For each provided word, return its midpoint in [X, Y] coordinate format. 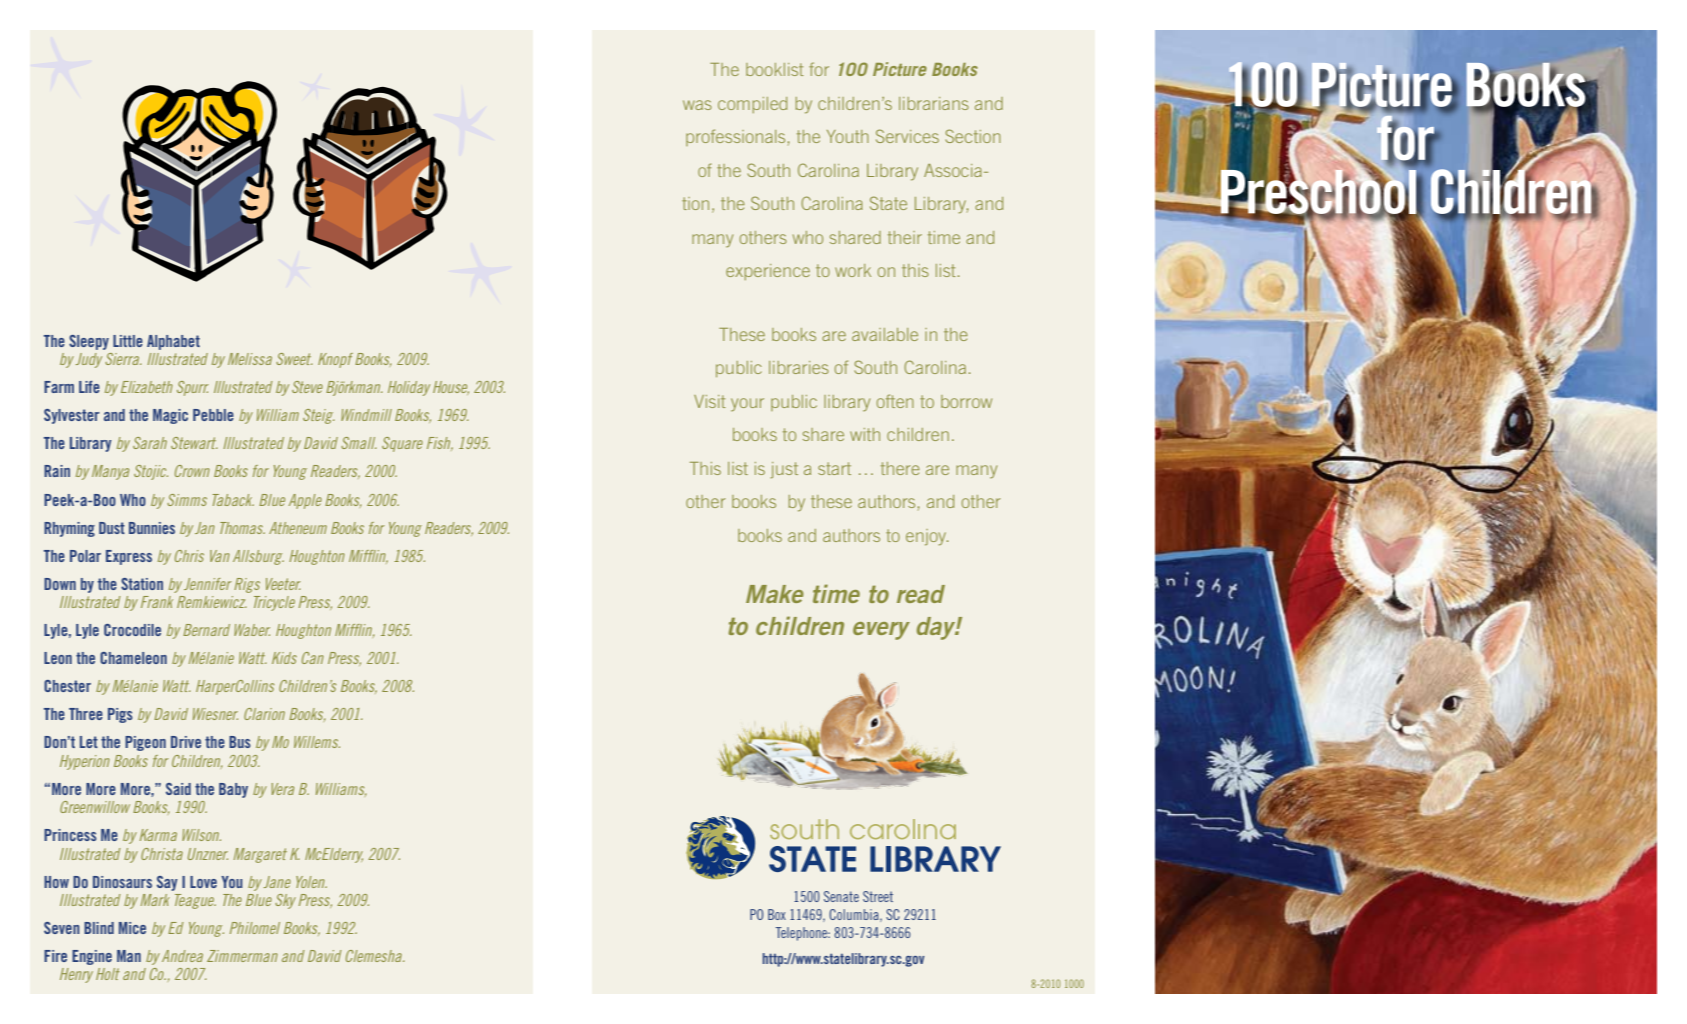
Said [178, 789]
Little [128, 341]
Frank [157, 602]
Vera [282, 789]
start [834, 468]
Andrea [182, 956]
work [853, 270]
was [697, 105]
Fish [440, 444]
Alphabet [173, 342]
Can [313, 658]
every [881, 631]
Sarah [150, 443]
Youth [848, 136]
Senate [841, 896]
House [451, 388]
